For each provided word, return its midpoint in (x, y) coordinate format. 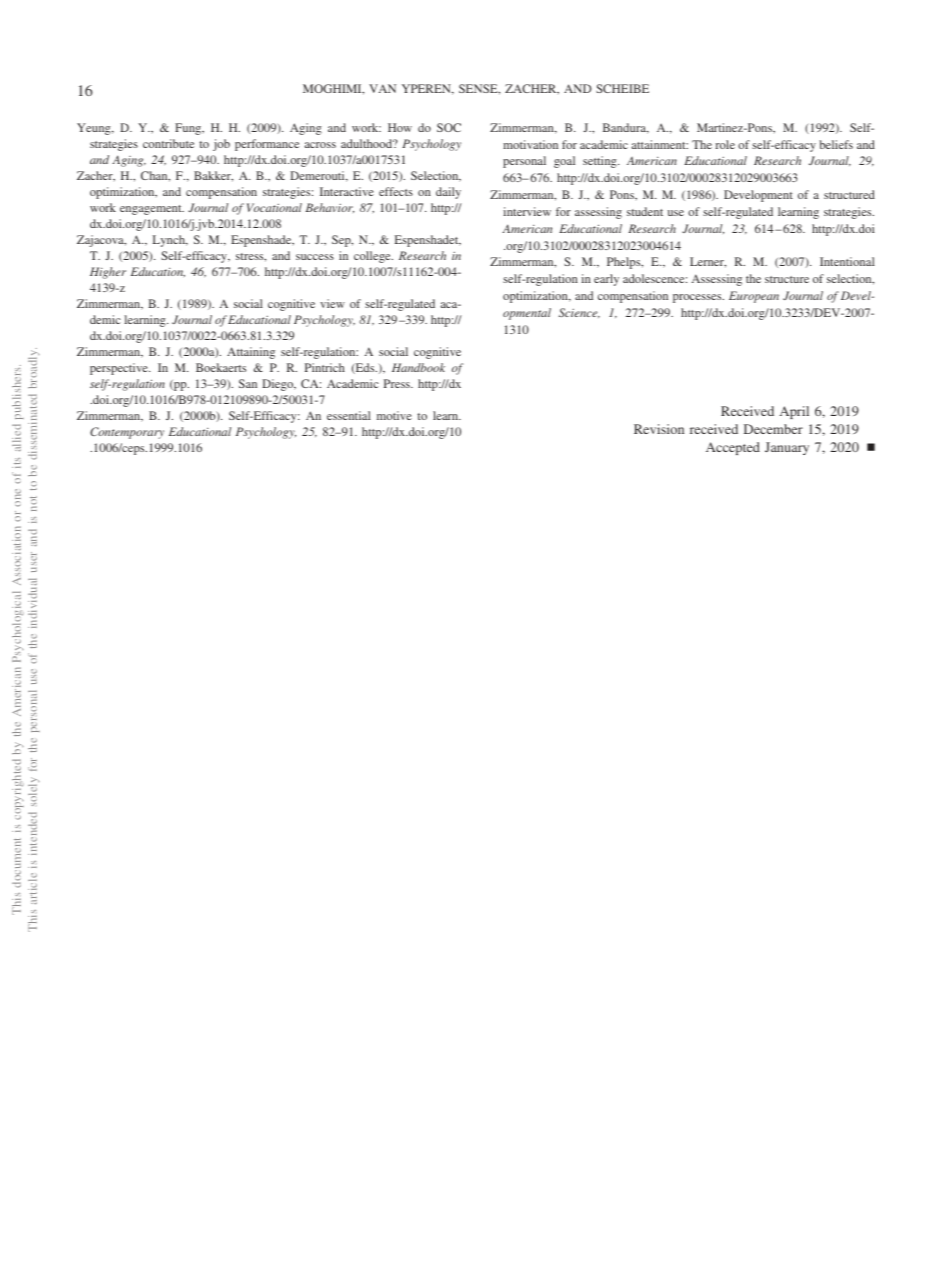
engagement (152, 210)
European (754, 297)
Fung (189, 129)
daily (448, 193)
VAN (382, 88)
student (645, 211)
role (725, 144)
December (773, 429)
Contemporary (127, 433)
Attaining (251, 353)
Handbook (418, 367)
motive (394, 415)
